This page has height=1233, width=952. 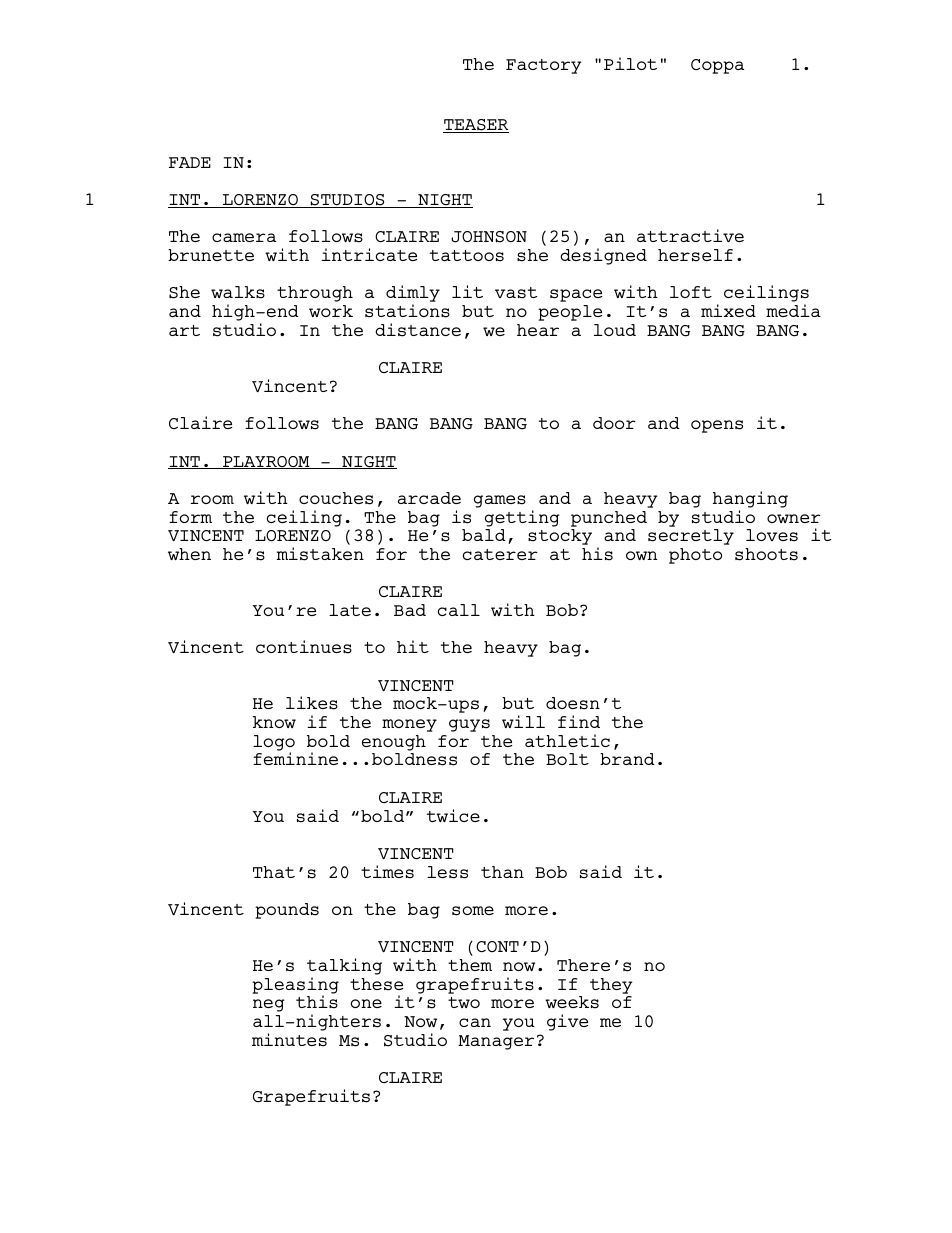 I want to click on can, so click(x=475, y=1022).
